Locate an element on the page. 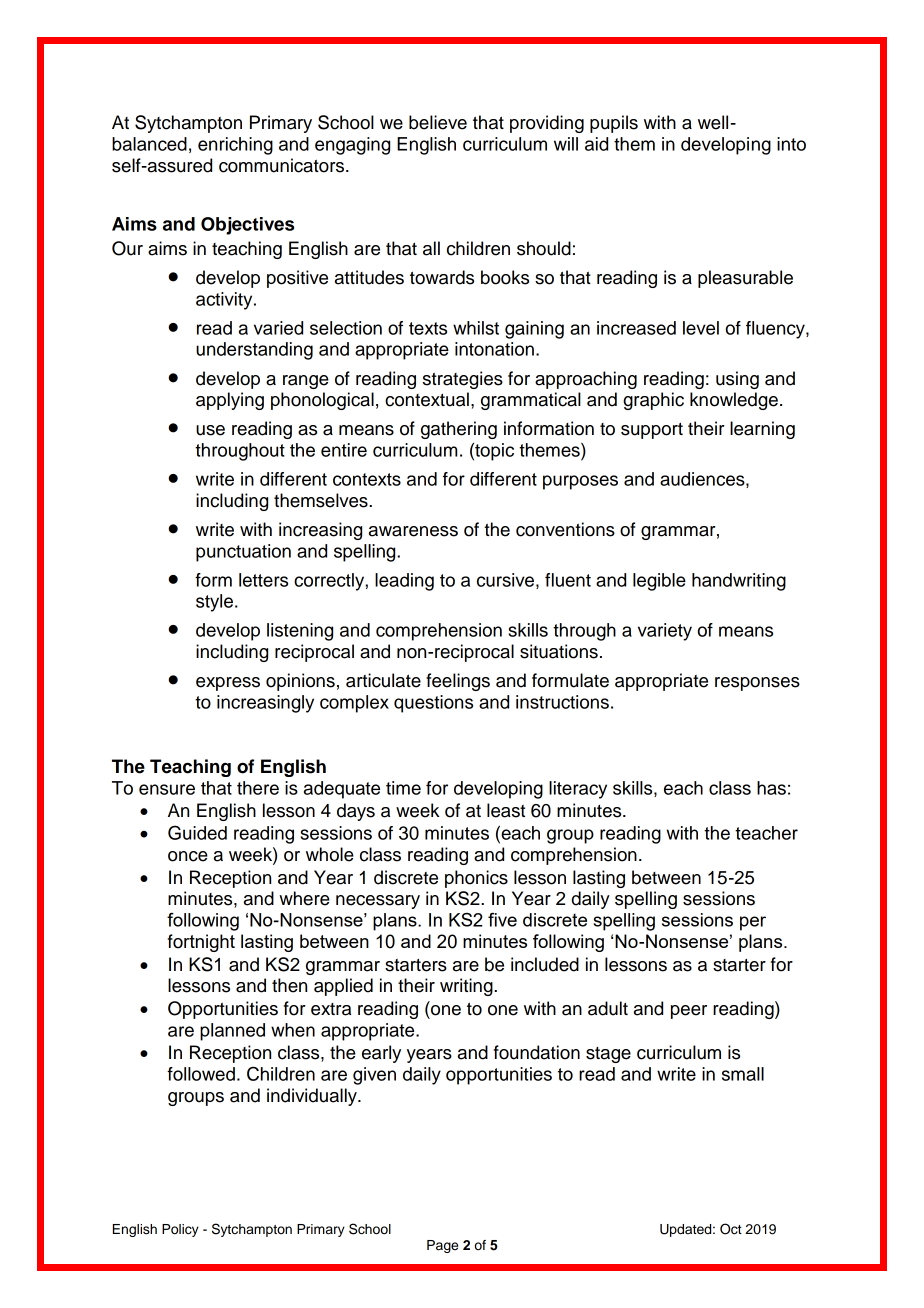 This page has width=924, height=1308. Page is located at coordinates (442, 1246).
